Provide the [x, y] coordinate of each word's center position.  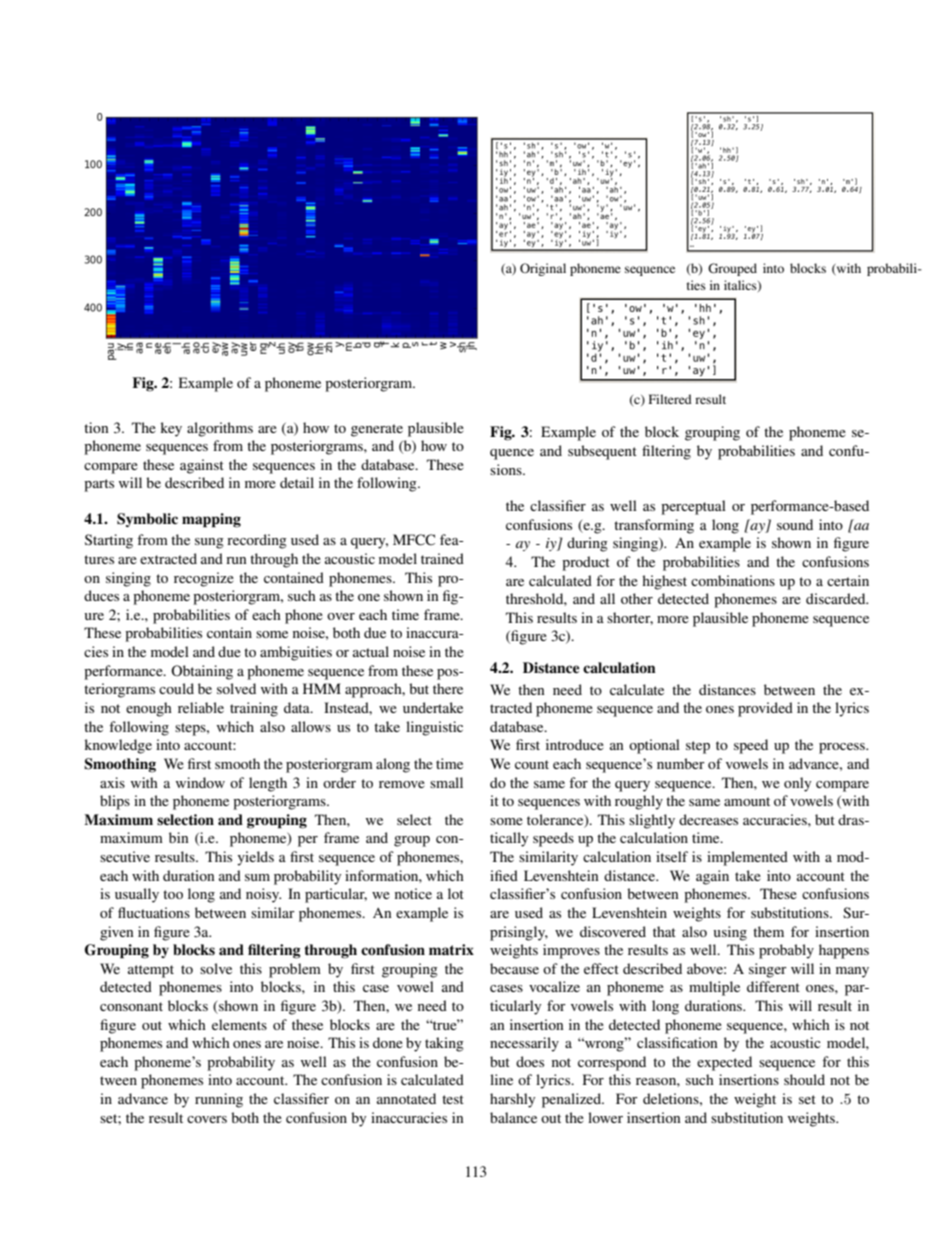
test [453, 1099]
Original [543, 269]
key [171, 429]
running [219, 1100]
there [448, 688]
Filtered [670, 399]
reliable [201, 707]
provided [765, 709]
